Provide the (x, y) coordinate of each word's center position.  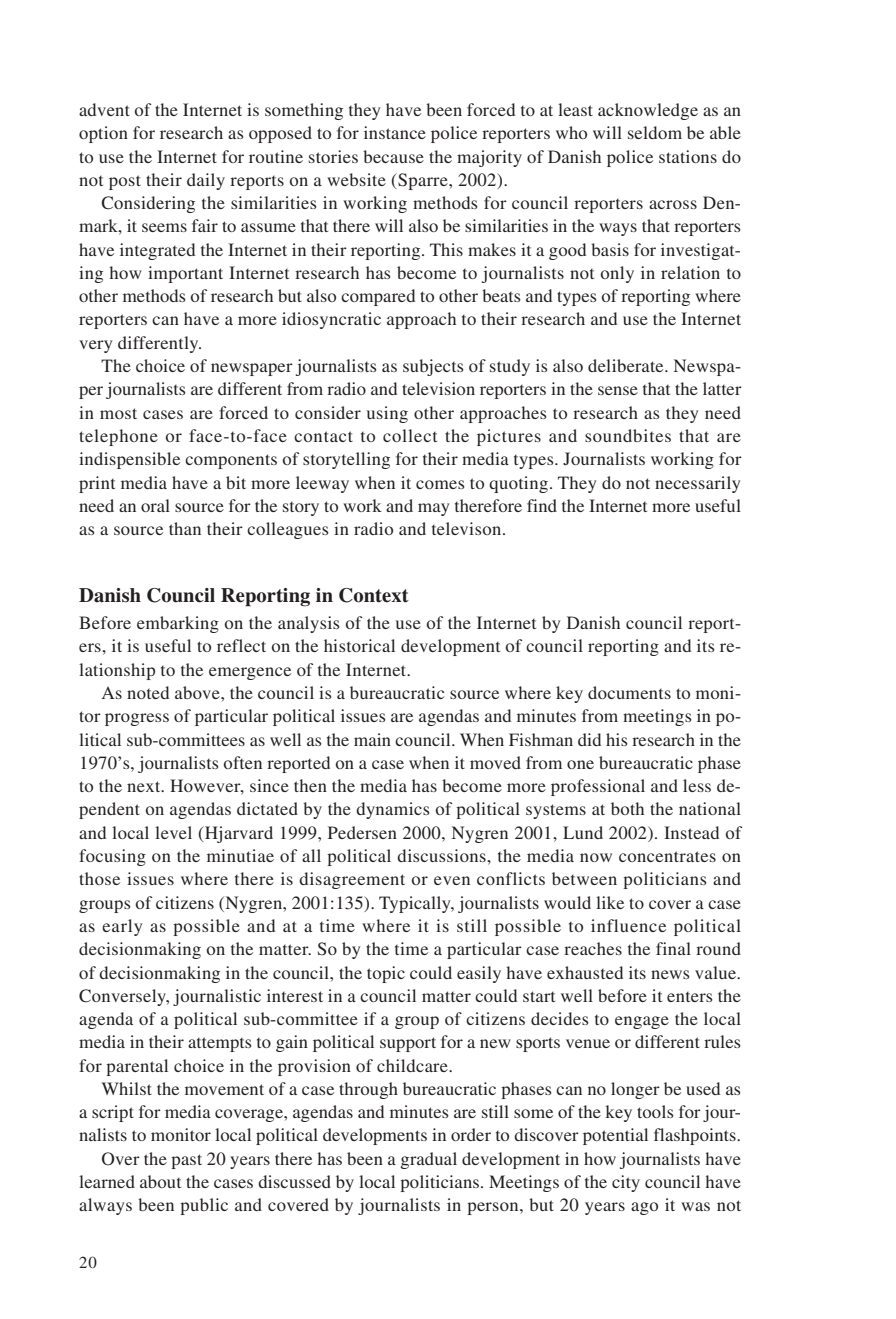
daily (206, 181)
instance (395, 132)
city (626, 1183)
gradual (429, 1160)
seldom (655, 132)
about (160, 1181)
